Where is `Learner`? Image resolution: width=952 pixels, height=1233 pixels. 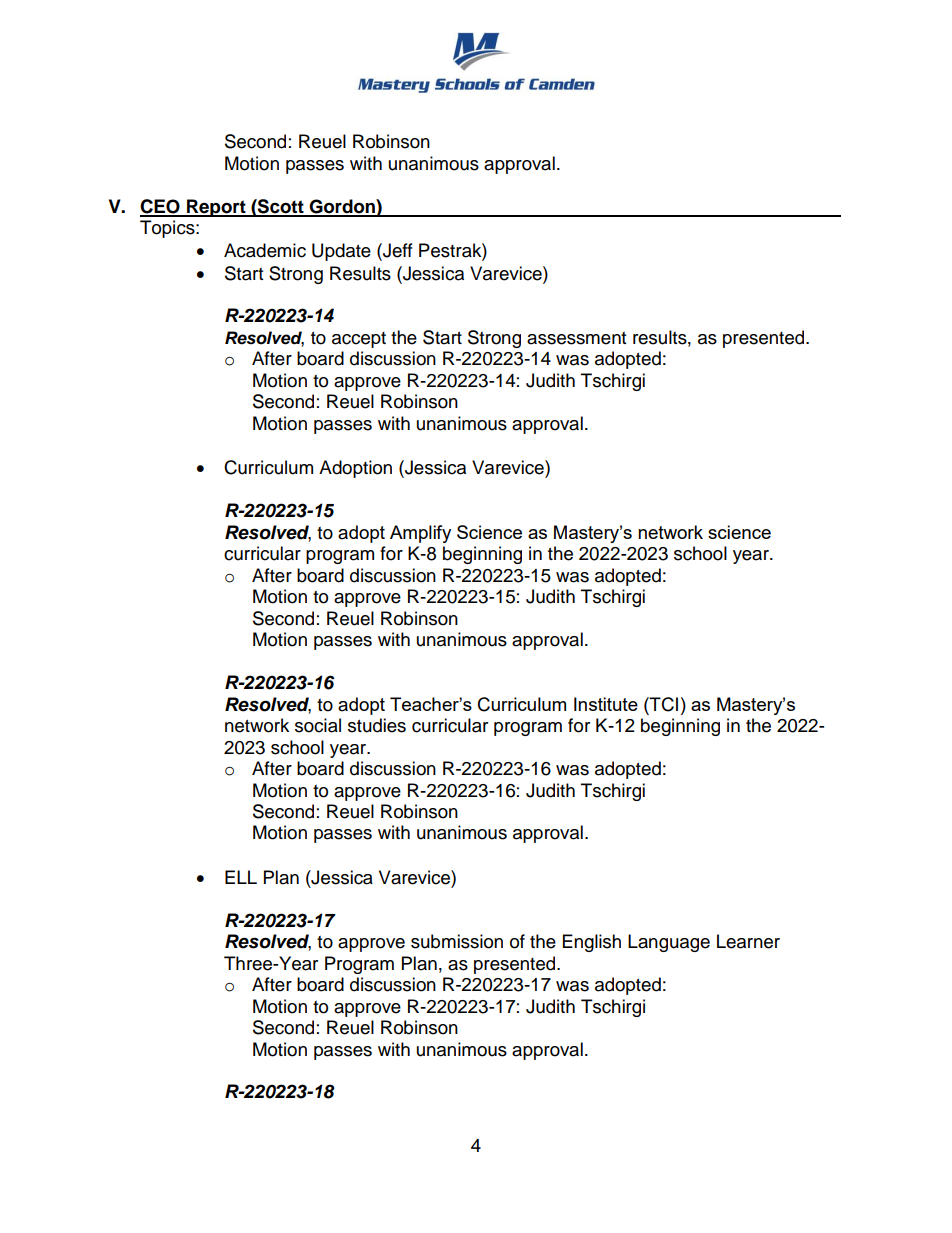
Learner is located at coordinates (748, 941).
